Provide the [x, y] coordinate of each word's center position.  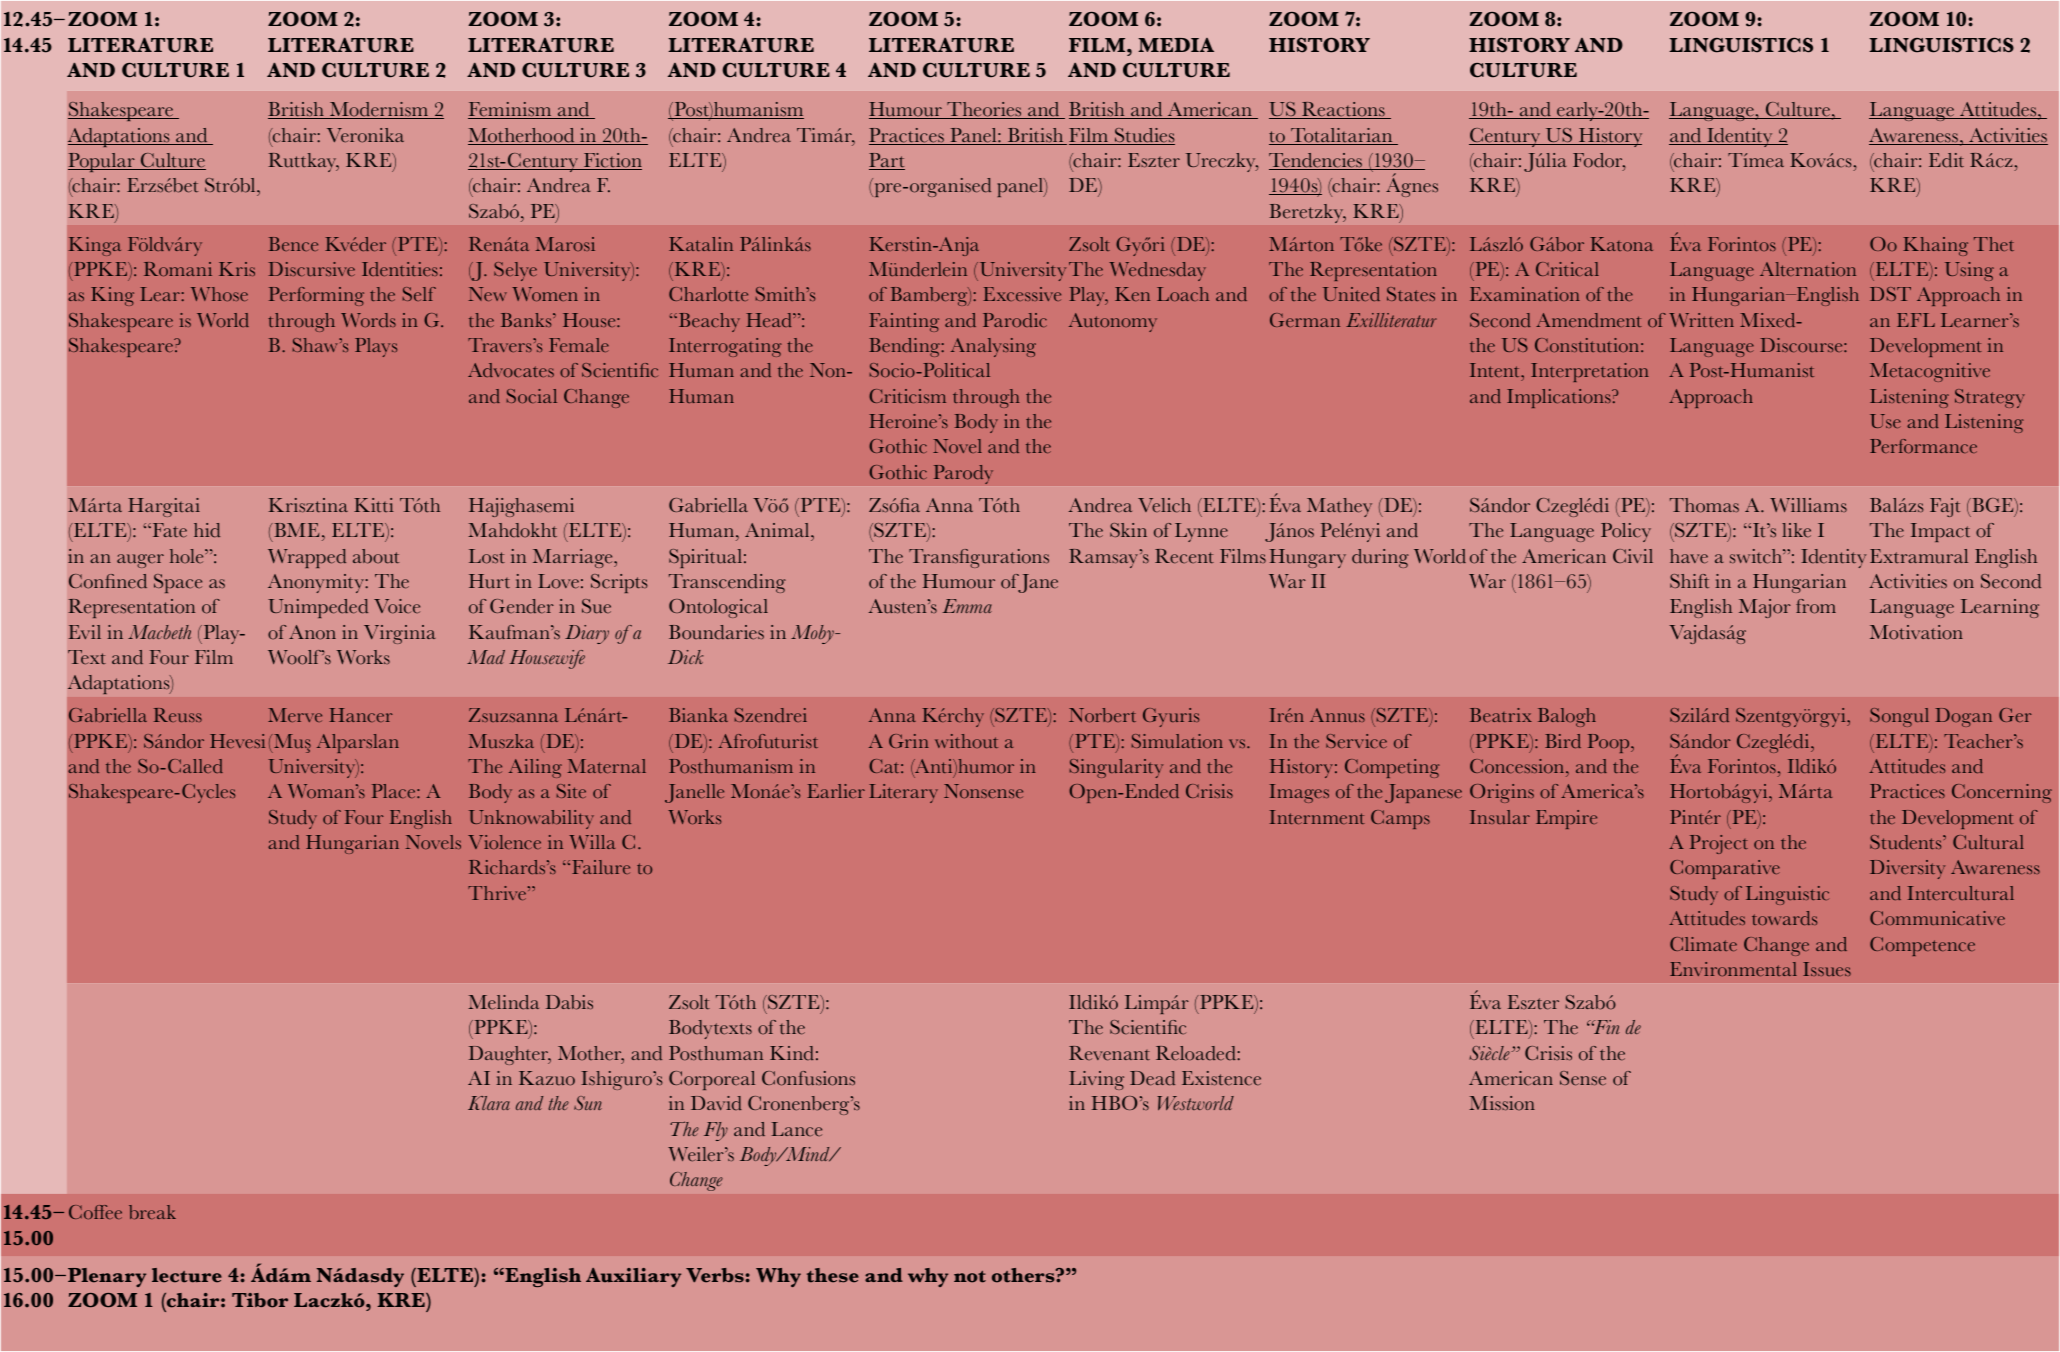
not [970, 1277]
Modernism [379, 110]
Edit [1946, 160]
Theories [984, 110]
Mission [1502, 1103]
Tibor [260, 1300]
